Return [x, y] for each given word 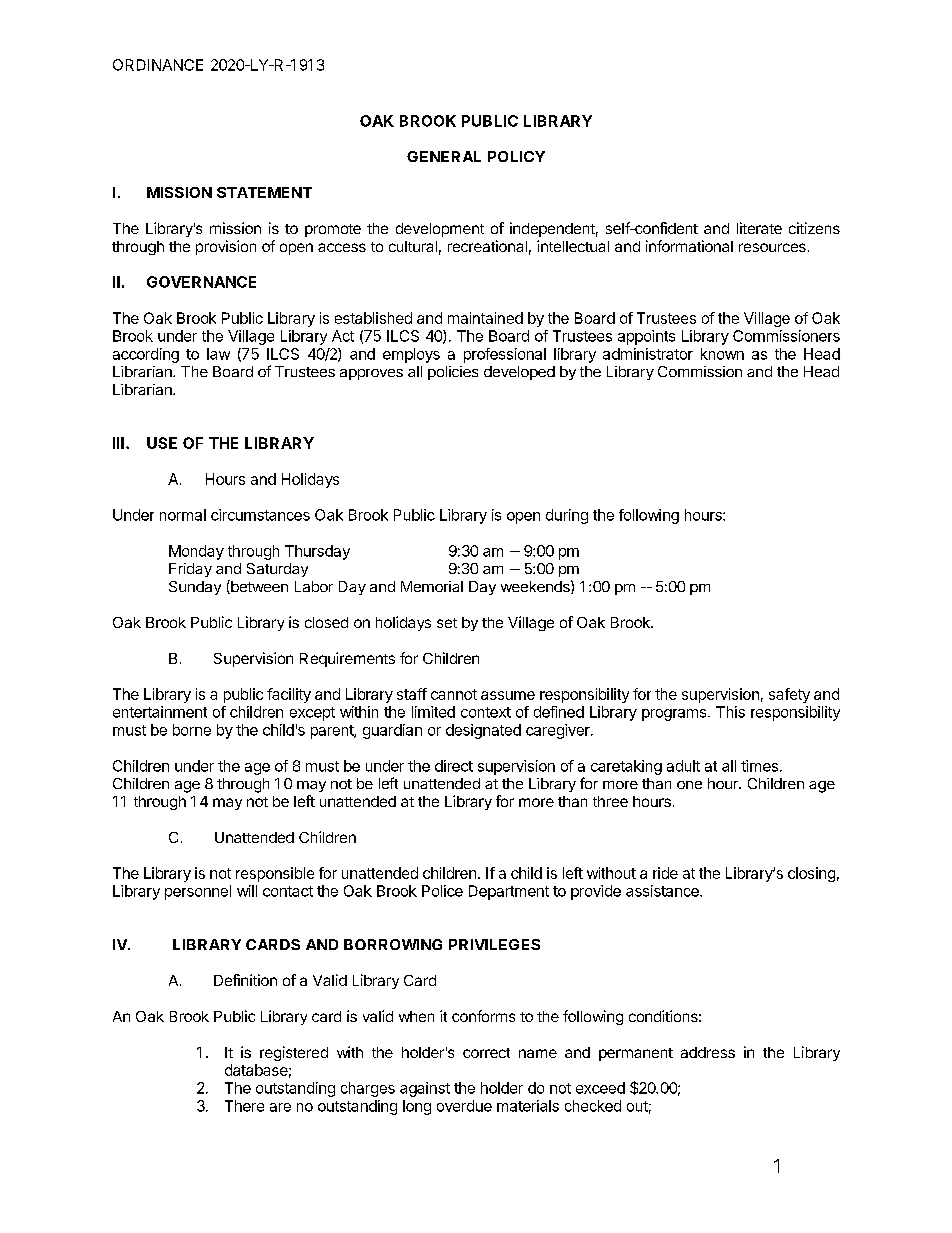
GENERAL [444, 156]
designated [483, 731]
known [722, 354]
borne [192, 730]
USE [162, 443]
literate [759, 228]
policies [453, 373]
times [759, 766]
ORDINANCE [158, 65]
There [244, 1106]
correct [486, 1053]
